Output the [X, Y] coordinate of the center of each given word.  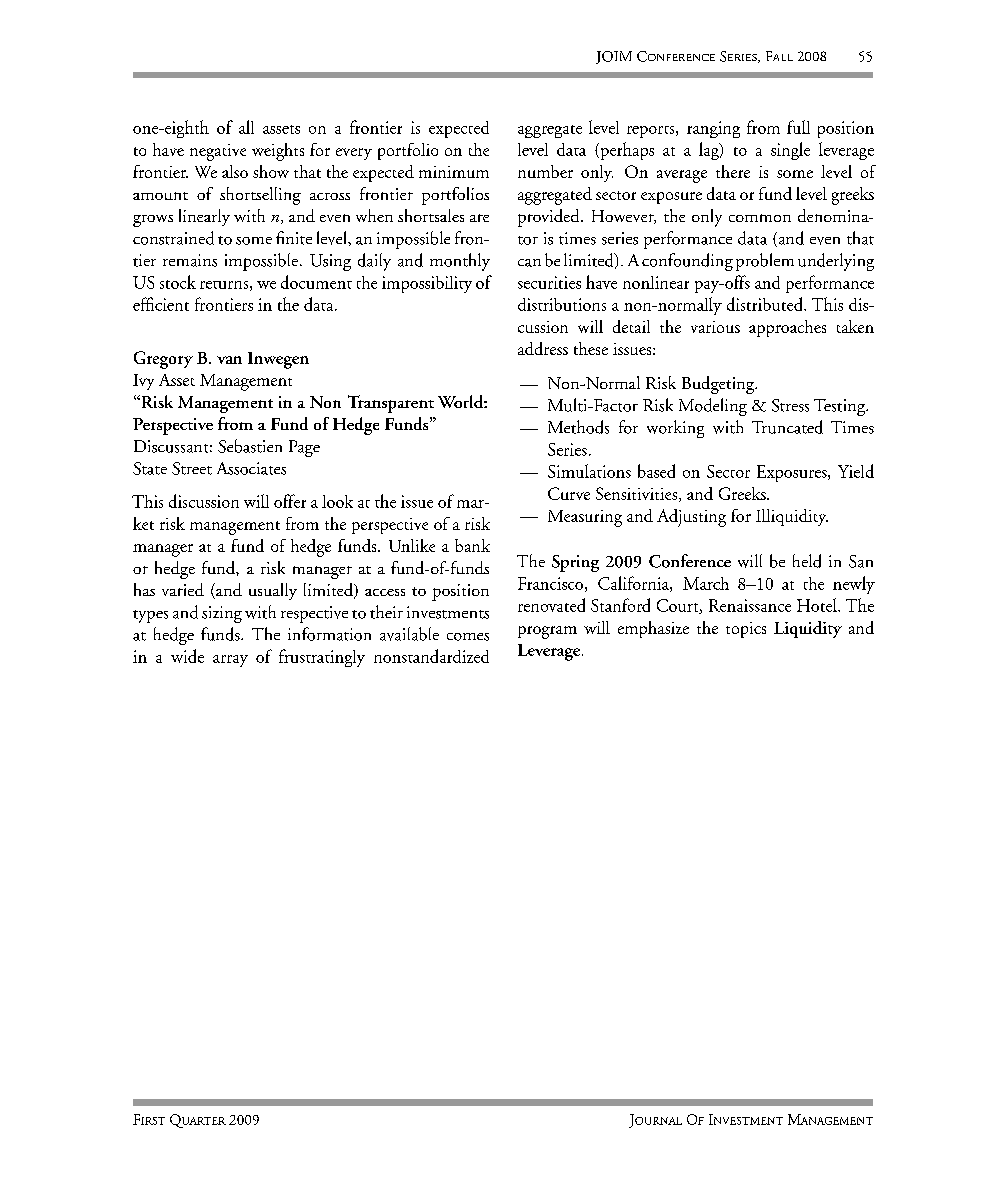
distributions [562, 304]
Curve [569, 493]
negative [218, 152]
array [230, 661]
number [545, 171]
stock [178, 282]
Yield [856, 471]
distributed [766, 304]
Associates [251, 468]
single [790, 151]
